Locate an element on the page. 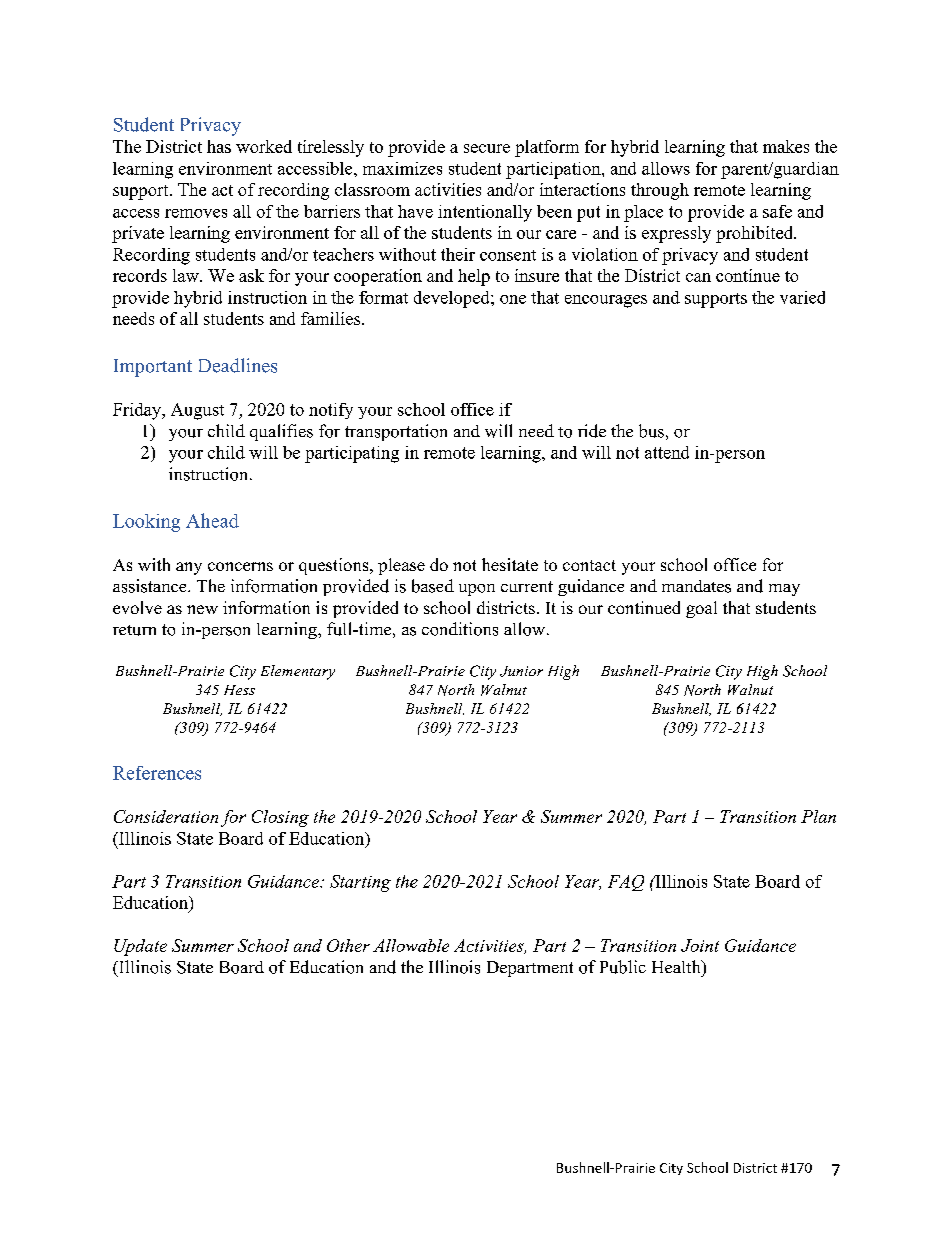 The image size is (952, 1233). Update is located at coordinates (140, 947).
